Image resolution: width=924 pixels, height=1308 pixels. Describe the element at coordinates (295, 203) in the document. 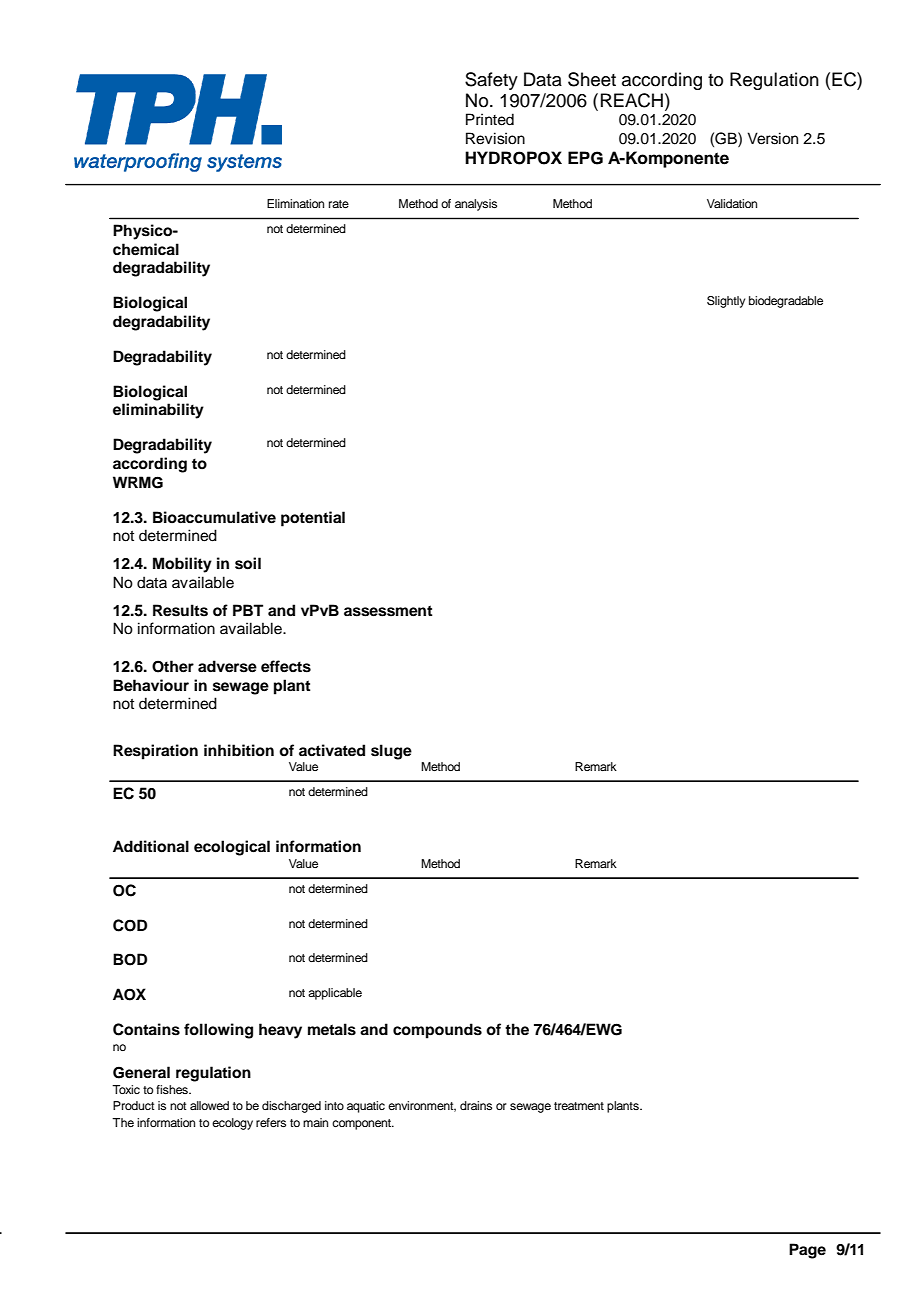

I see `Elimination` at that location.
